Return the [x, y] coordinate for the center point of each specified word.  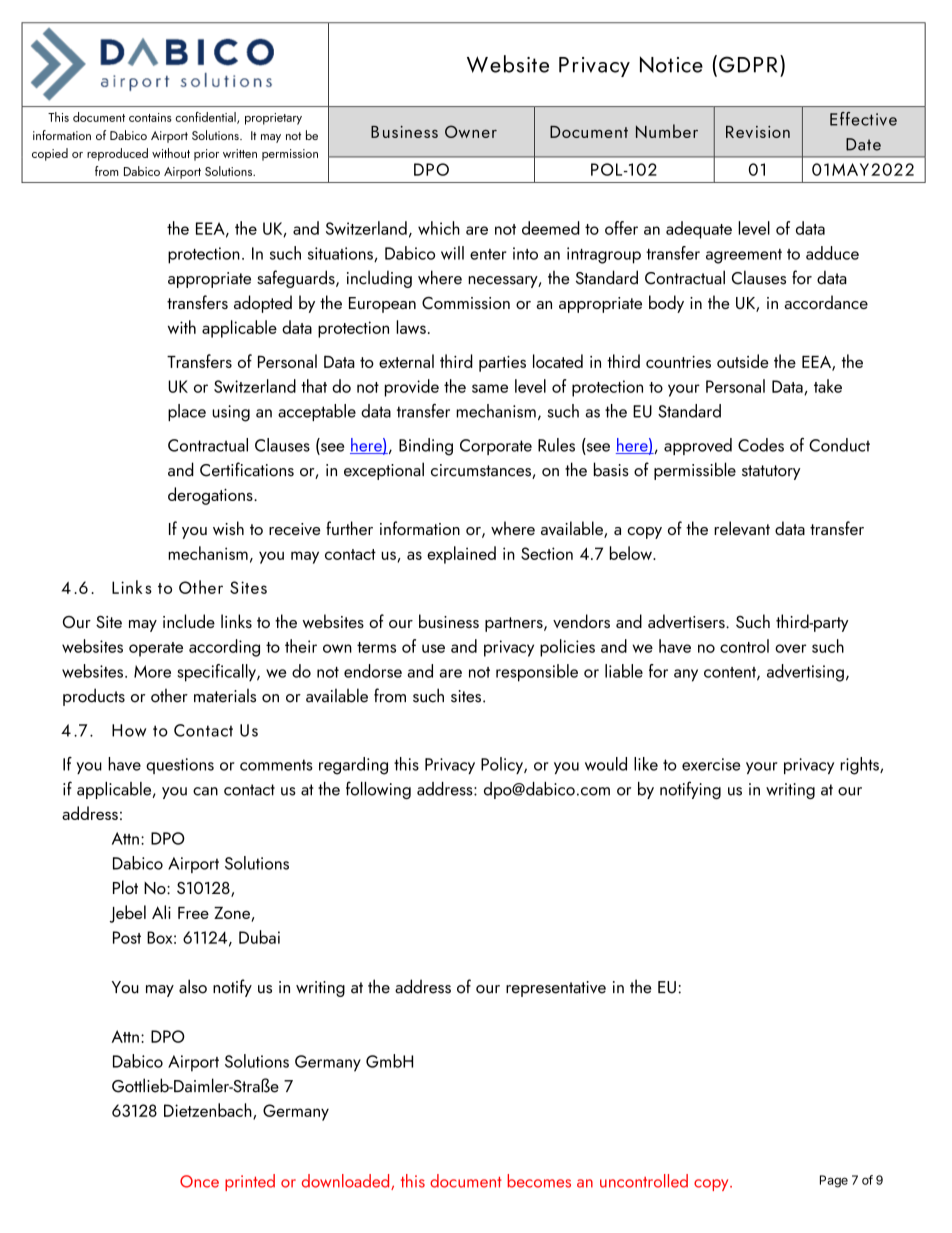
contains [150, 117]
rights [860, 766]
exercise [711, 764]
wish [228, 528]
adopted [263, 304]
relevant [742, 528]
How [129, 730]
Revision [758, 131]
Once [199, 1181]
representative [556, 989]
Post [127, 937]
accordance [826, 302]
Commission [466, 303]
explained [461, 555]
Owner [471, 131]
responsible [537, 673]
